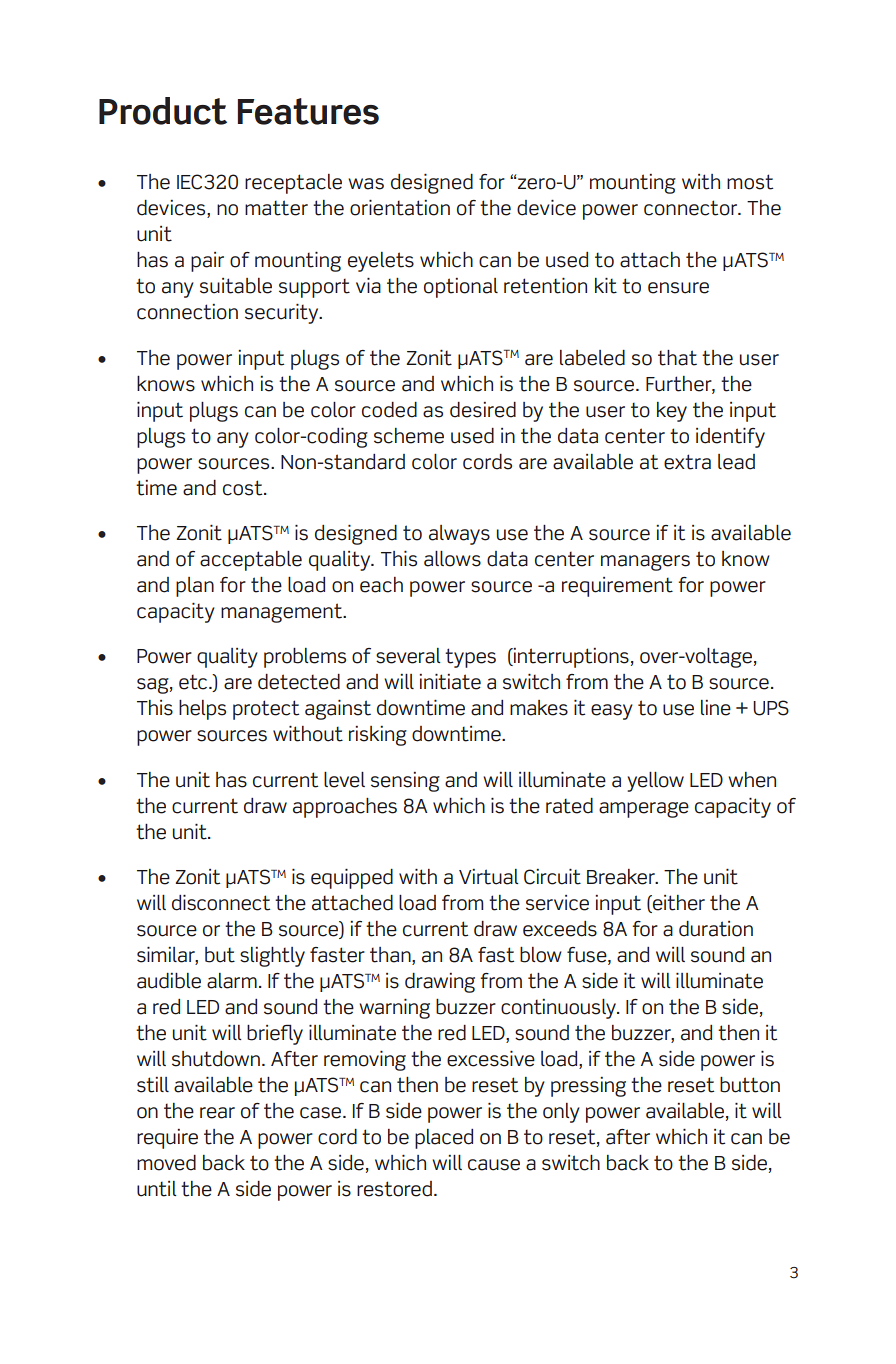 This screenshot has height=1364, width=896. Describe the element at coordinates (444, 1139) in the screenshot. I see `placed` at that location.
